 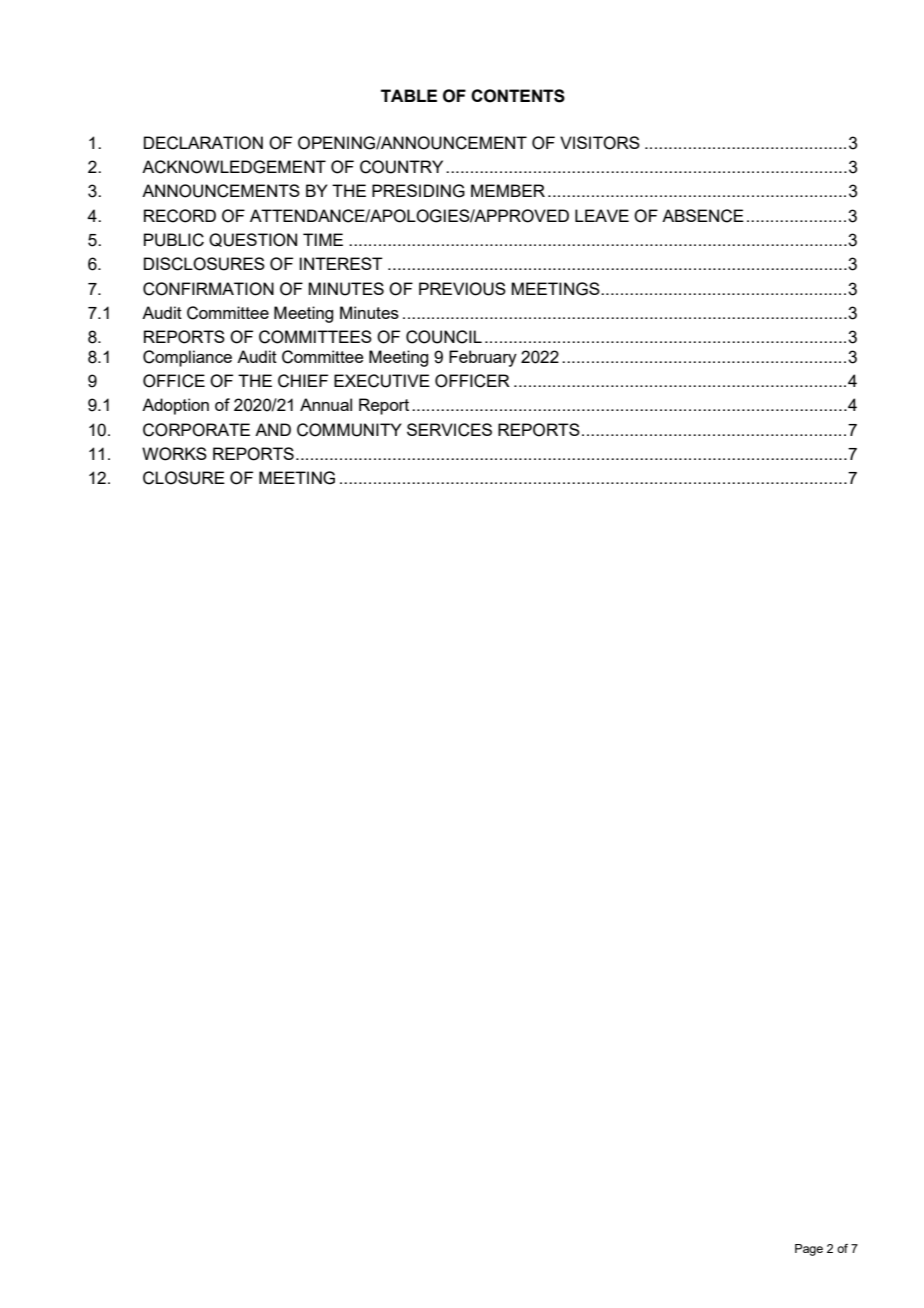 What do you see at coordinates (382, 381) in the screenshot?
I see `EXECUTIVE` at bounding box center [382, 381].
